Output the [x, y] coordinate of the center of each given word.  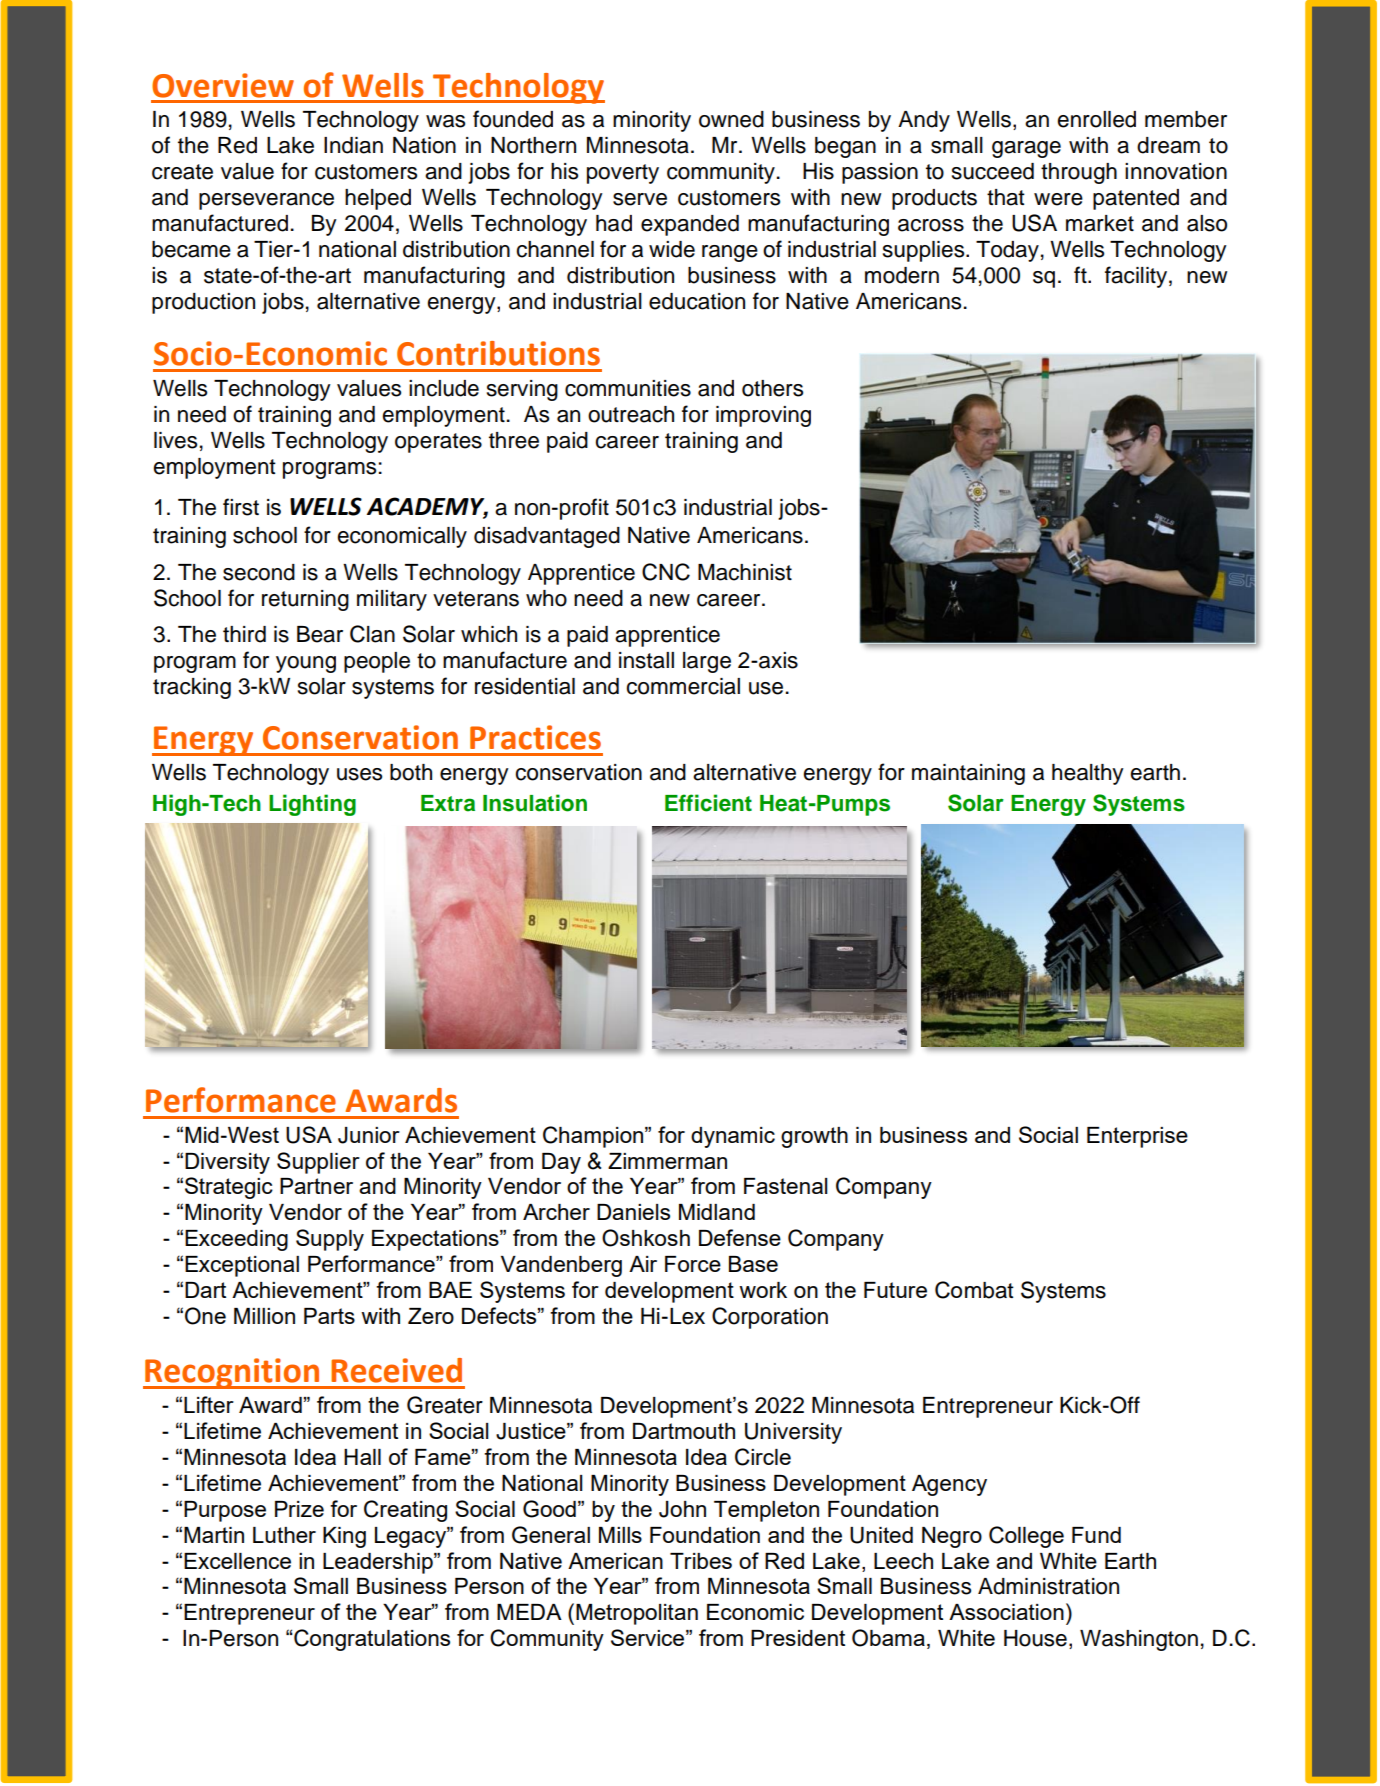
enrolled [1096, 119]
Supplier [318, 1163]
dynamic [733, 1137]
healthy [1088, 774]
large [707, 662]
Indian [353, 145]
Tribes [701, 1561]
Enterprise [1137, 1137]
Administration [1048, 1586]
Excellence [237, 1561]
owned [731, 119]
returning [305, 600]
